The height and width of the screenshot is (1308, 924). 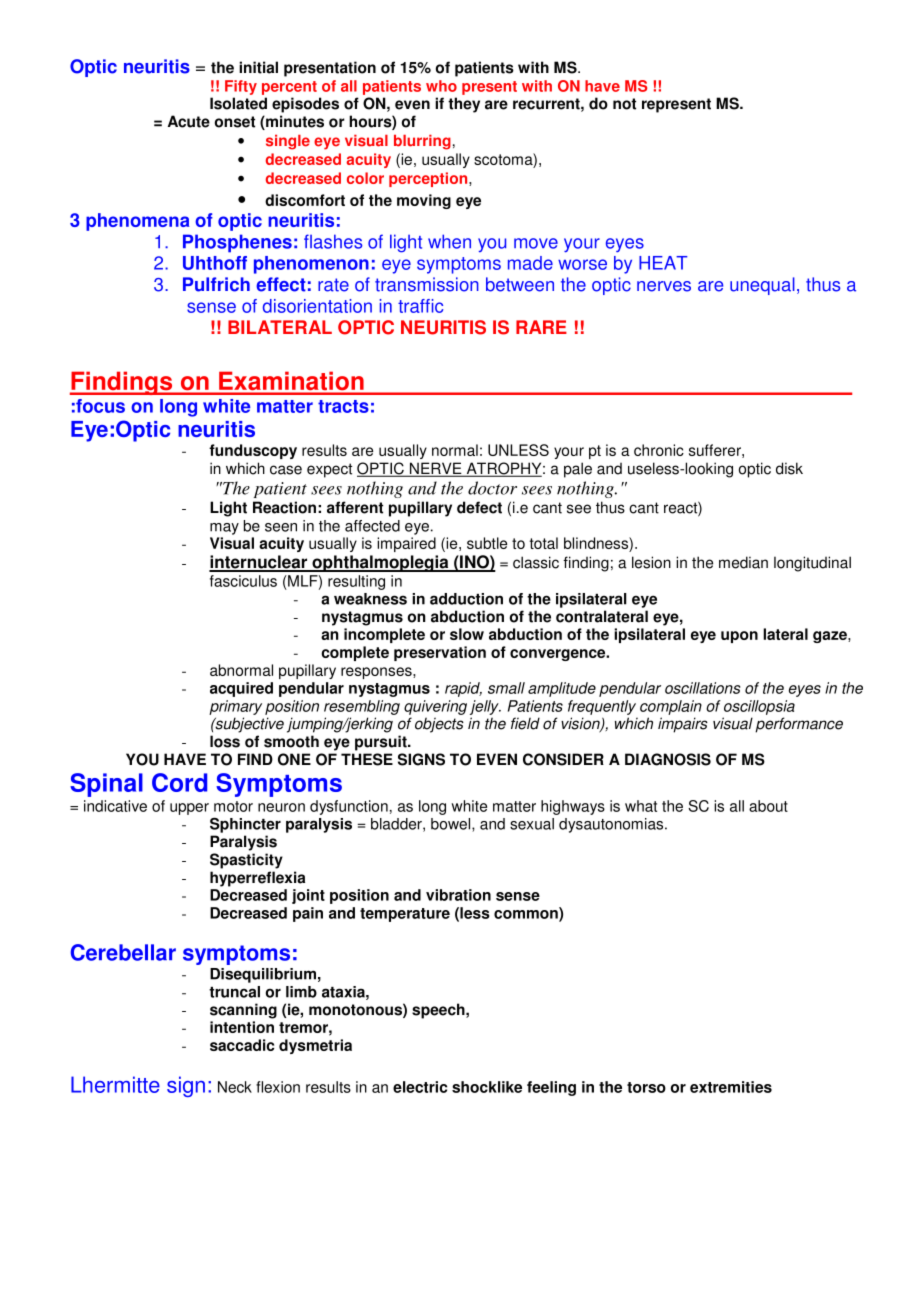 What do you see at coordinates (243, 581) in the screenshot?
I see `fasciculus` at bounding box center [243, 581].
